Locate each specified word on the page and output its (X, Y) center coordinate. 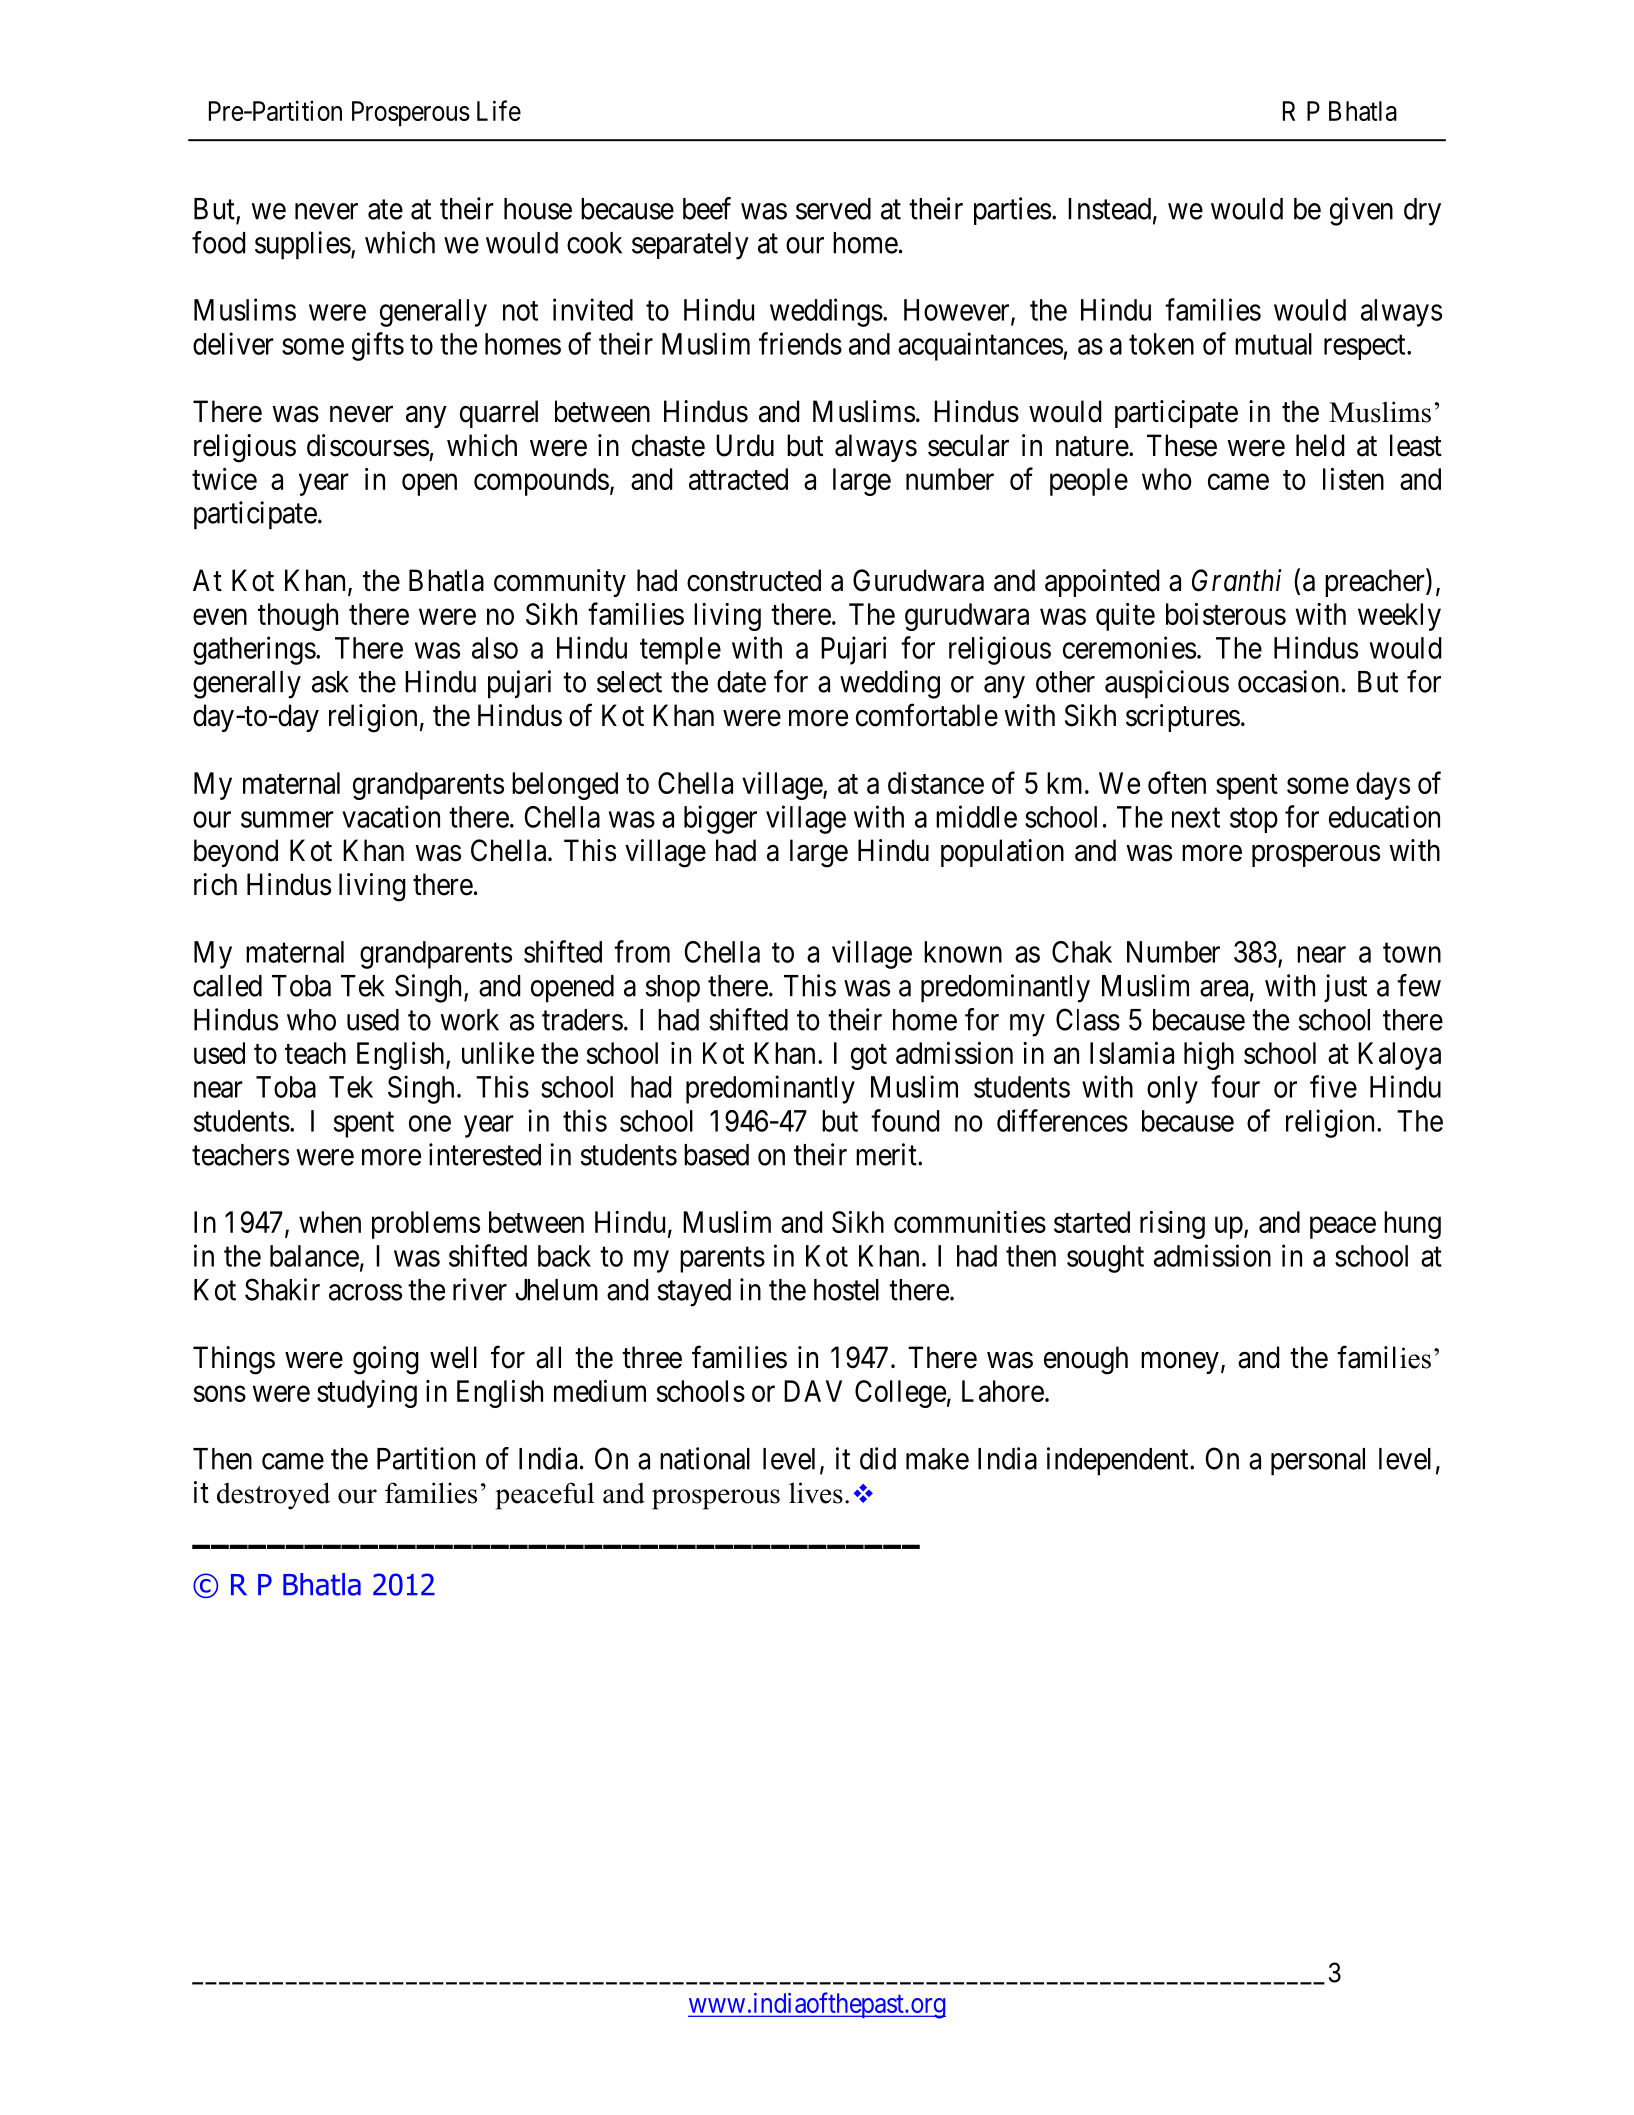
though (298, 617)
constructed (754, 580)
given (1361, 211)
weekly (1399, 617)
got (869, 1057)
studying (367, 1394)
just (1345, 988)
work (469, 1020)
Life (499, 110)
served (833, 209)
